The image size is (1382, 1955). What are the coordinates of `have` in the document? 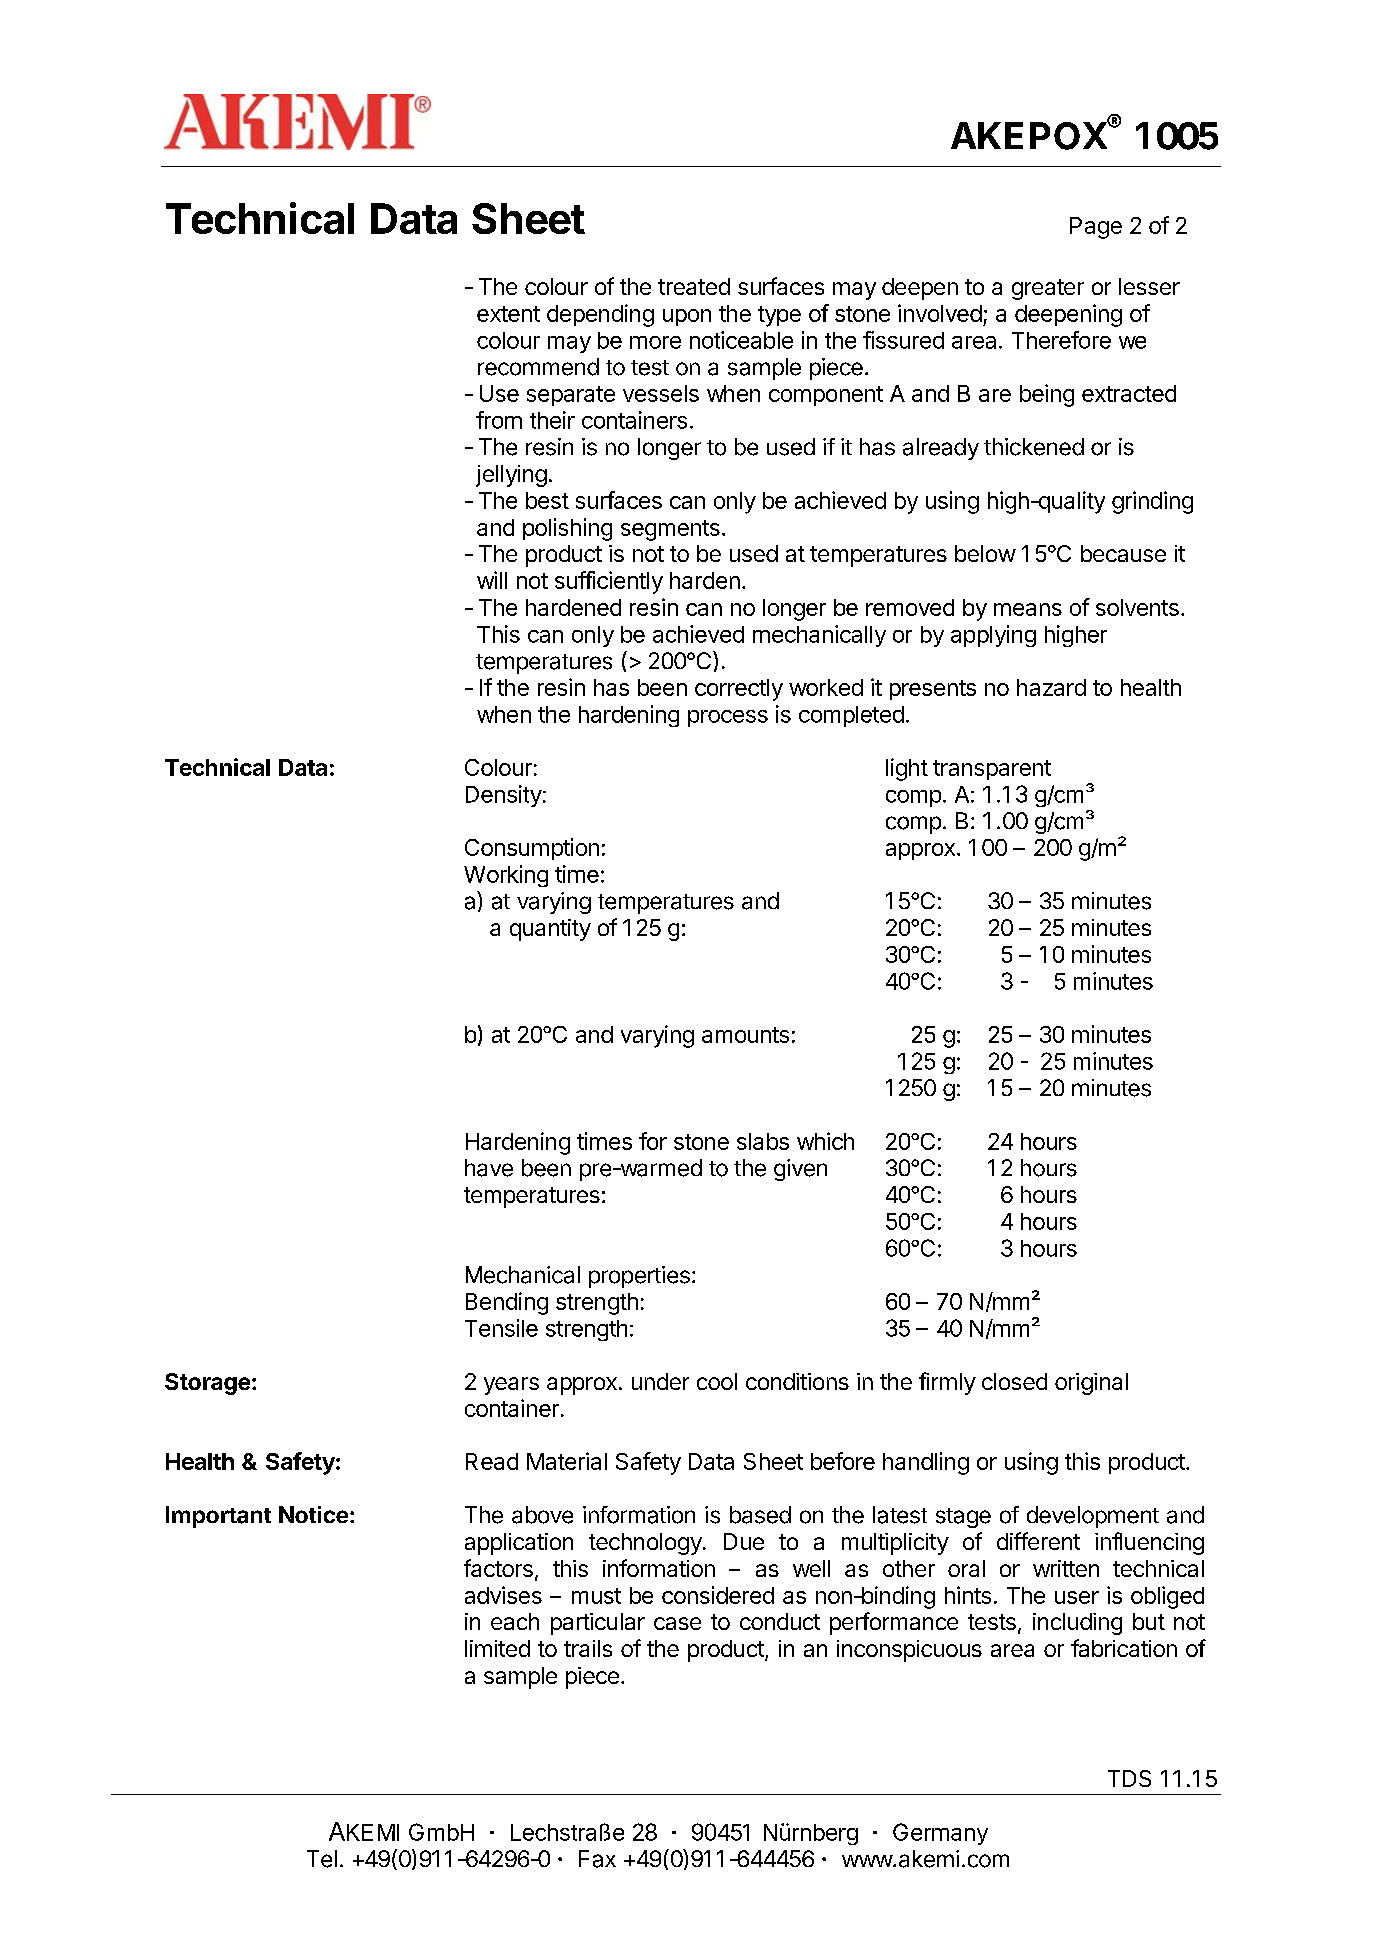 It's located at (489, 1168).
